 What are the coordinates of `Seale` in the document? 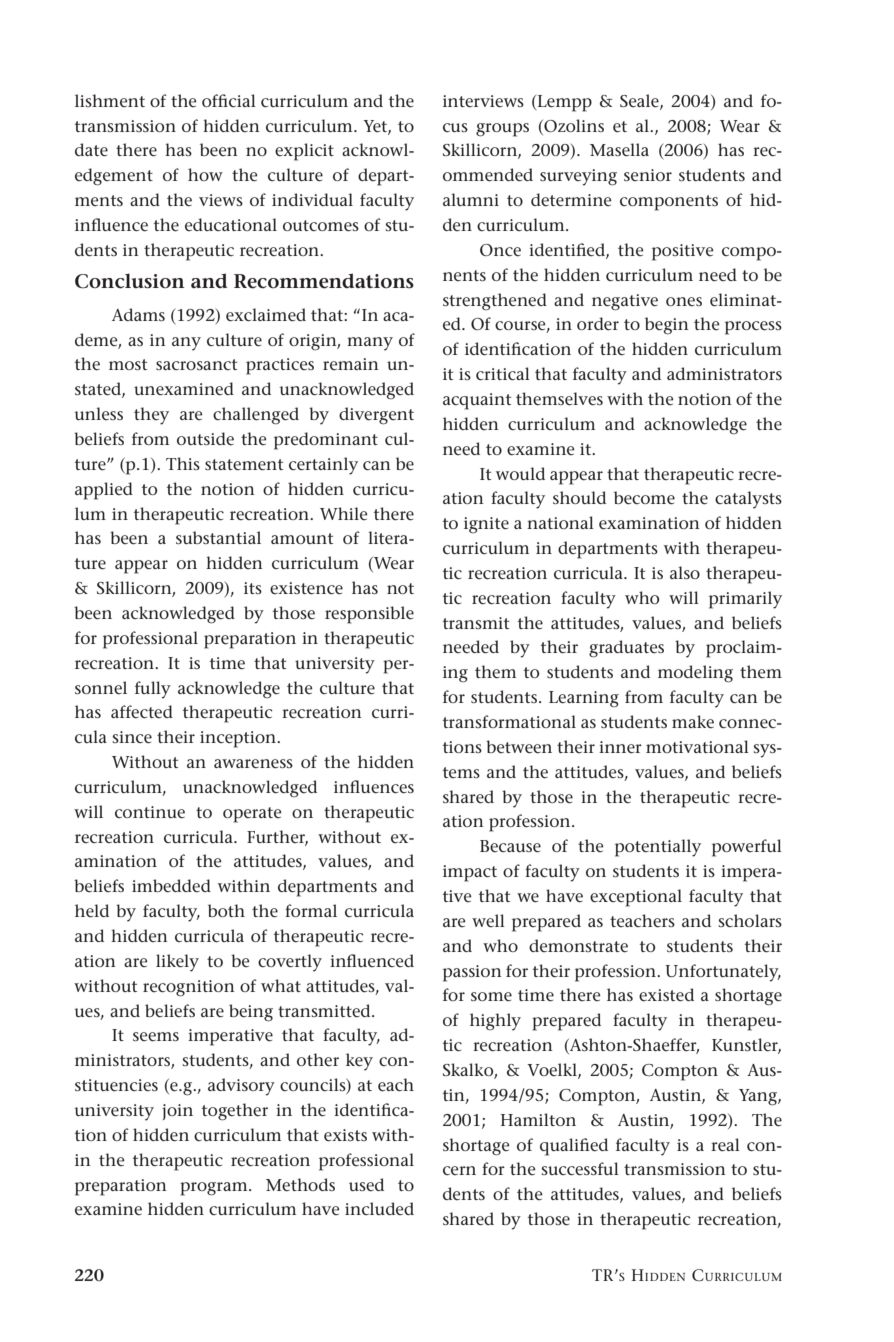 It's located at (640, 102).
